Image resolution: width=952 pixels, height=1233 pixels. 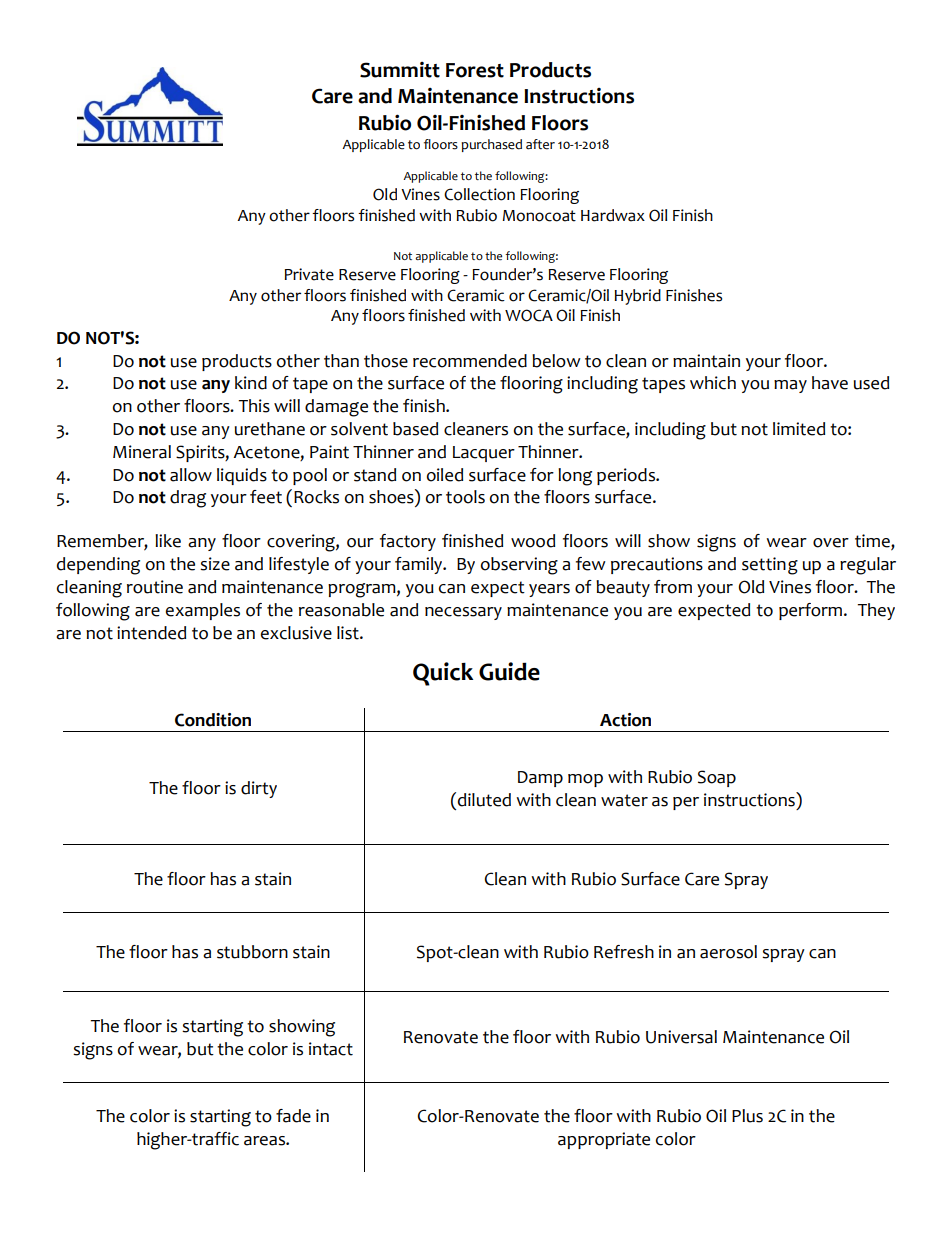 I want to click on diluted, so click(x=484, y=800).
